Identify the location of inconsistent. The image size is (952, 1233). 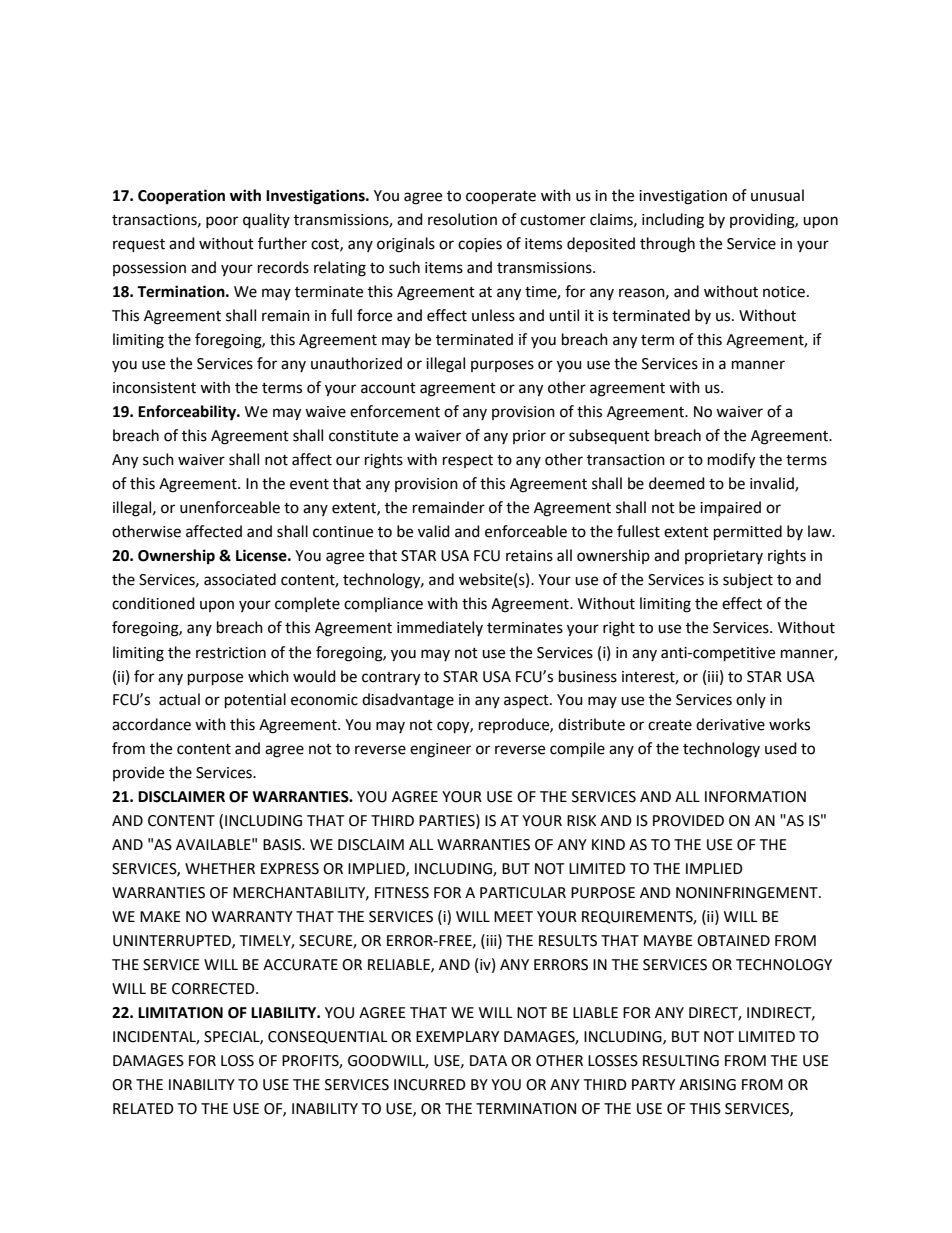
(154, 388).
